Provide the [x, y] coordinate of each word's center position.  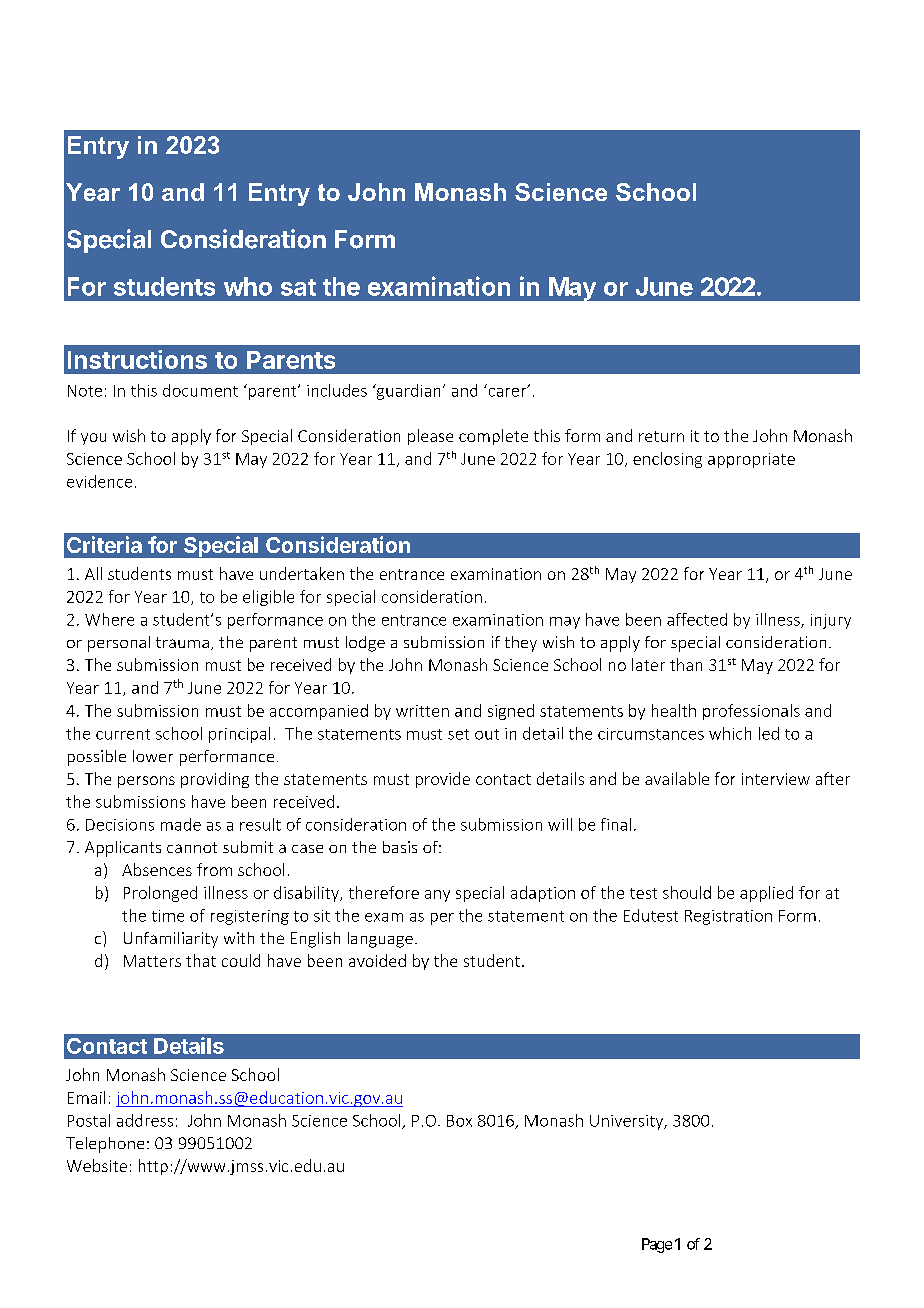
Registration [728, 917]
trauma [182, 642]
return [661, 436]
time [168, 916]
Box [459, 1121]
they [521, 644]
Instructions [137, 359]
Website [97, 1165]
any [437, 896]
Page [657, 1245]
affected [697, 619]
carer [509, 391]
